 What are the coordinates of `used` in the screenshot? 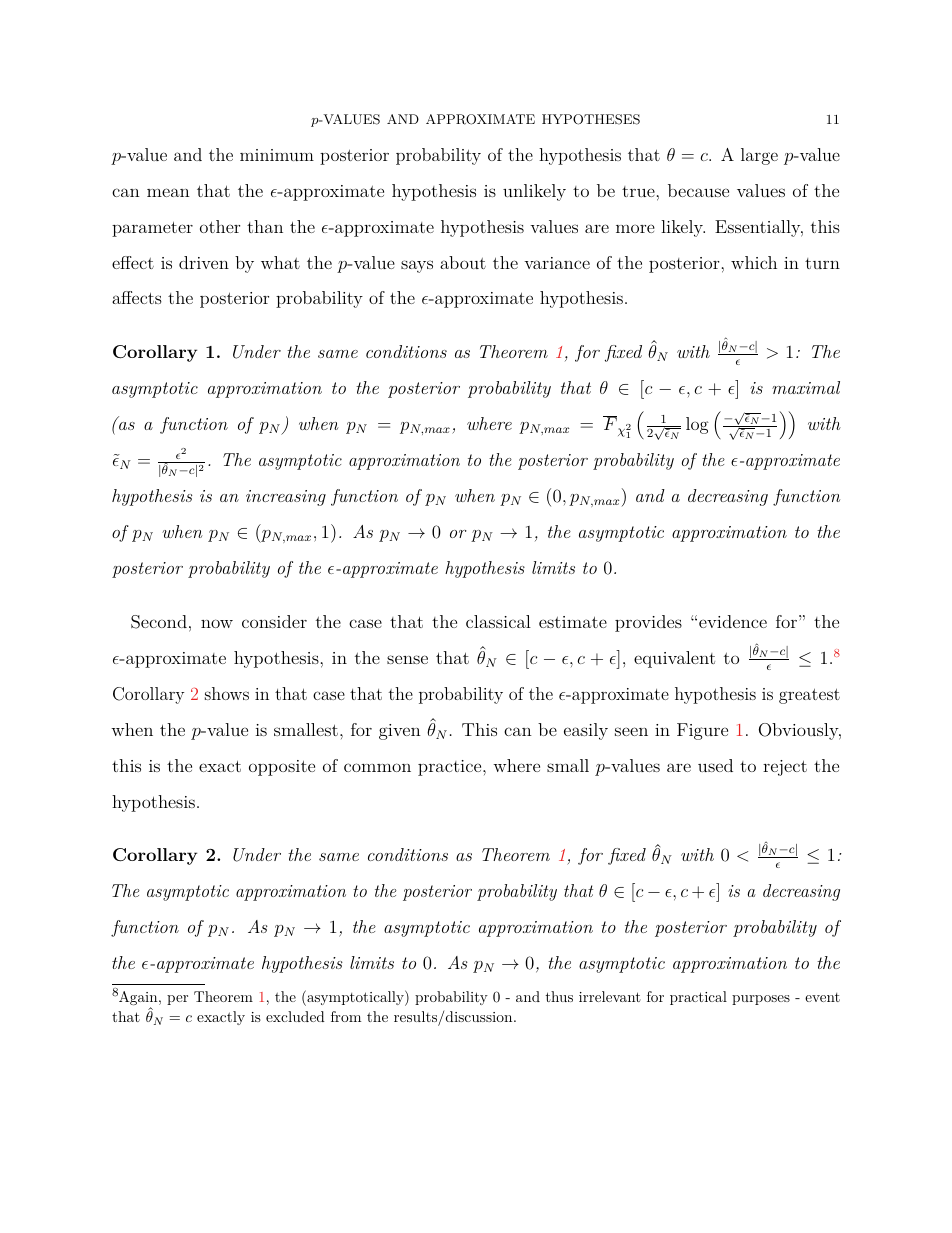 It's located at (715, 765).
